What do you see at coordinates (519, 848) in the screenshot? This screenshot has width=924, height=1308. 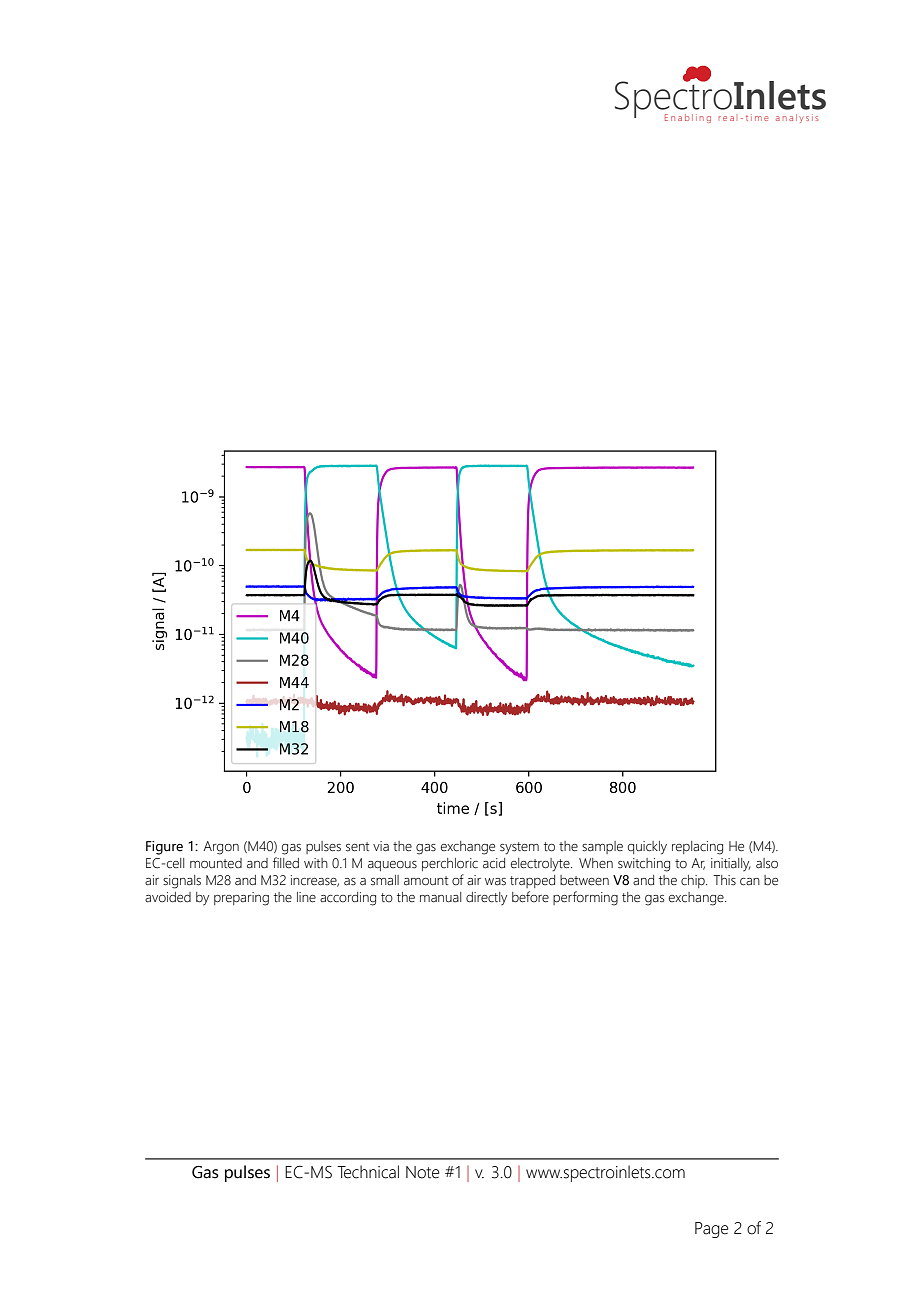 I see `system` at bounding box center [519, 848].
